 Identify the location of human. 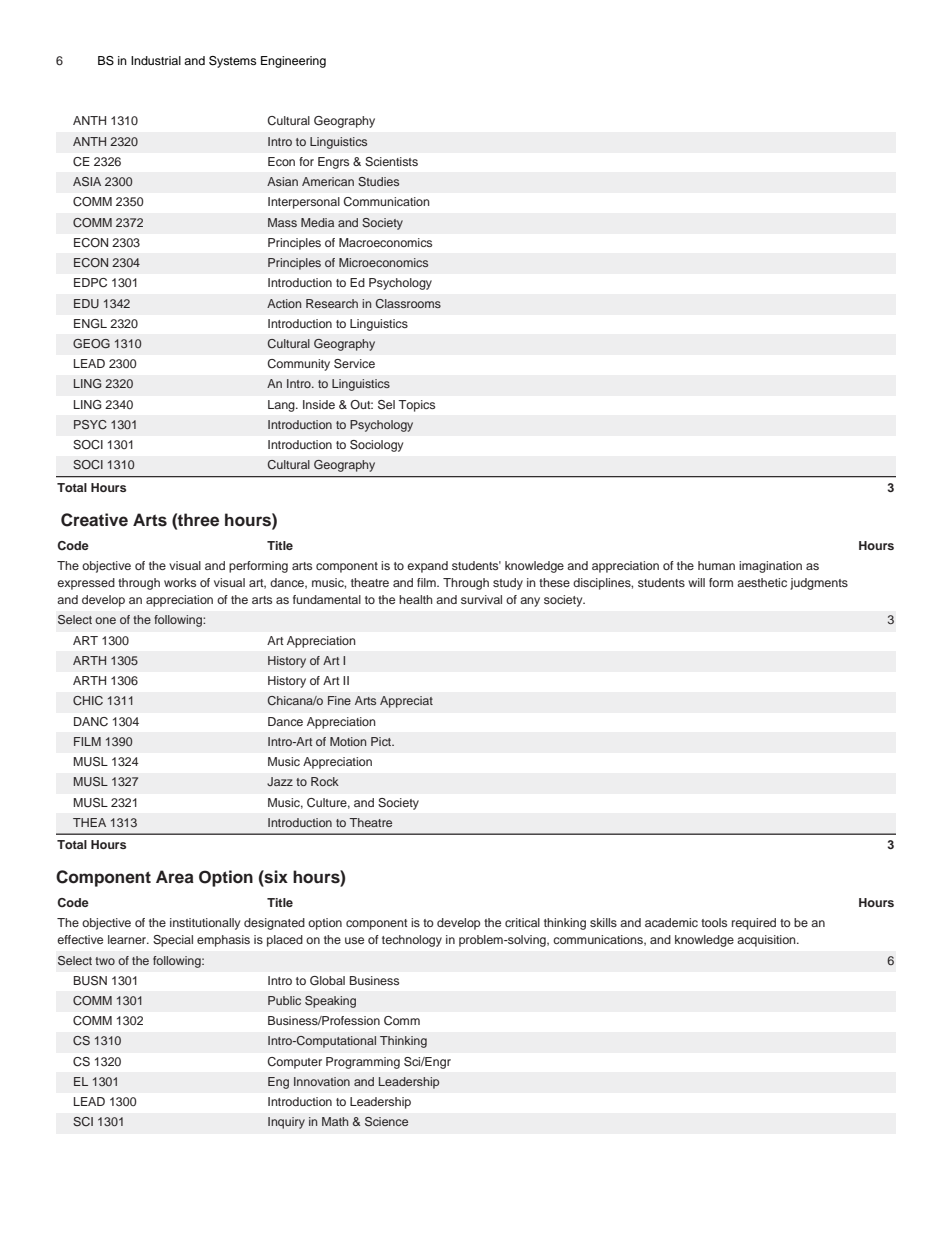
(716, 565).
